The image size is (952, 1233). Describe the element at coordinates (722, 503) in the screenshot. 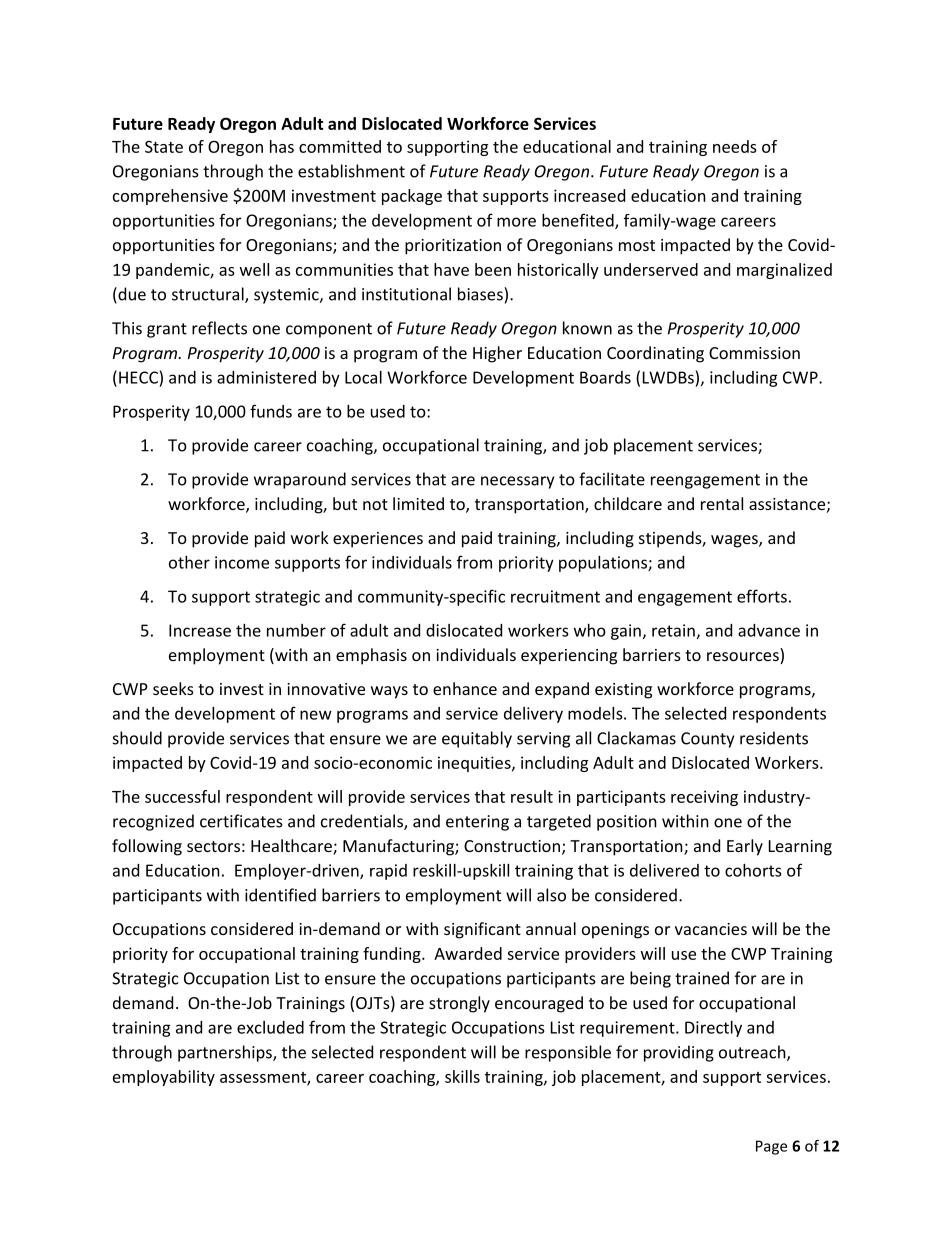

I see `rental` at that location.
